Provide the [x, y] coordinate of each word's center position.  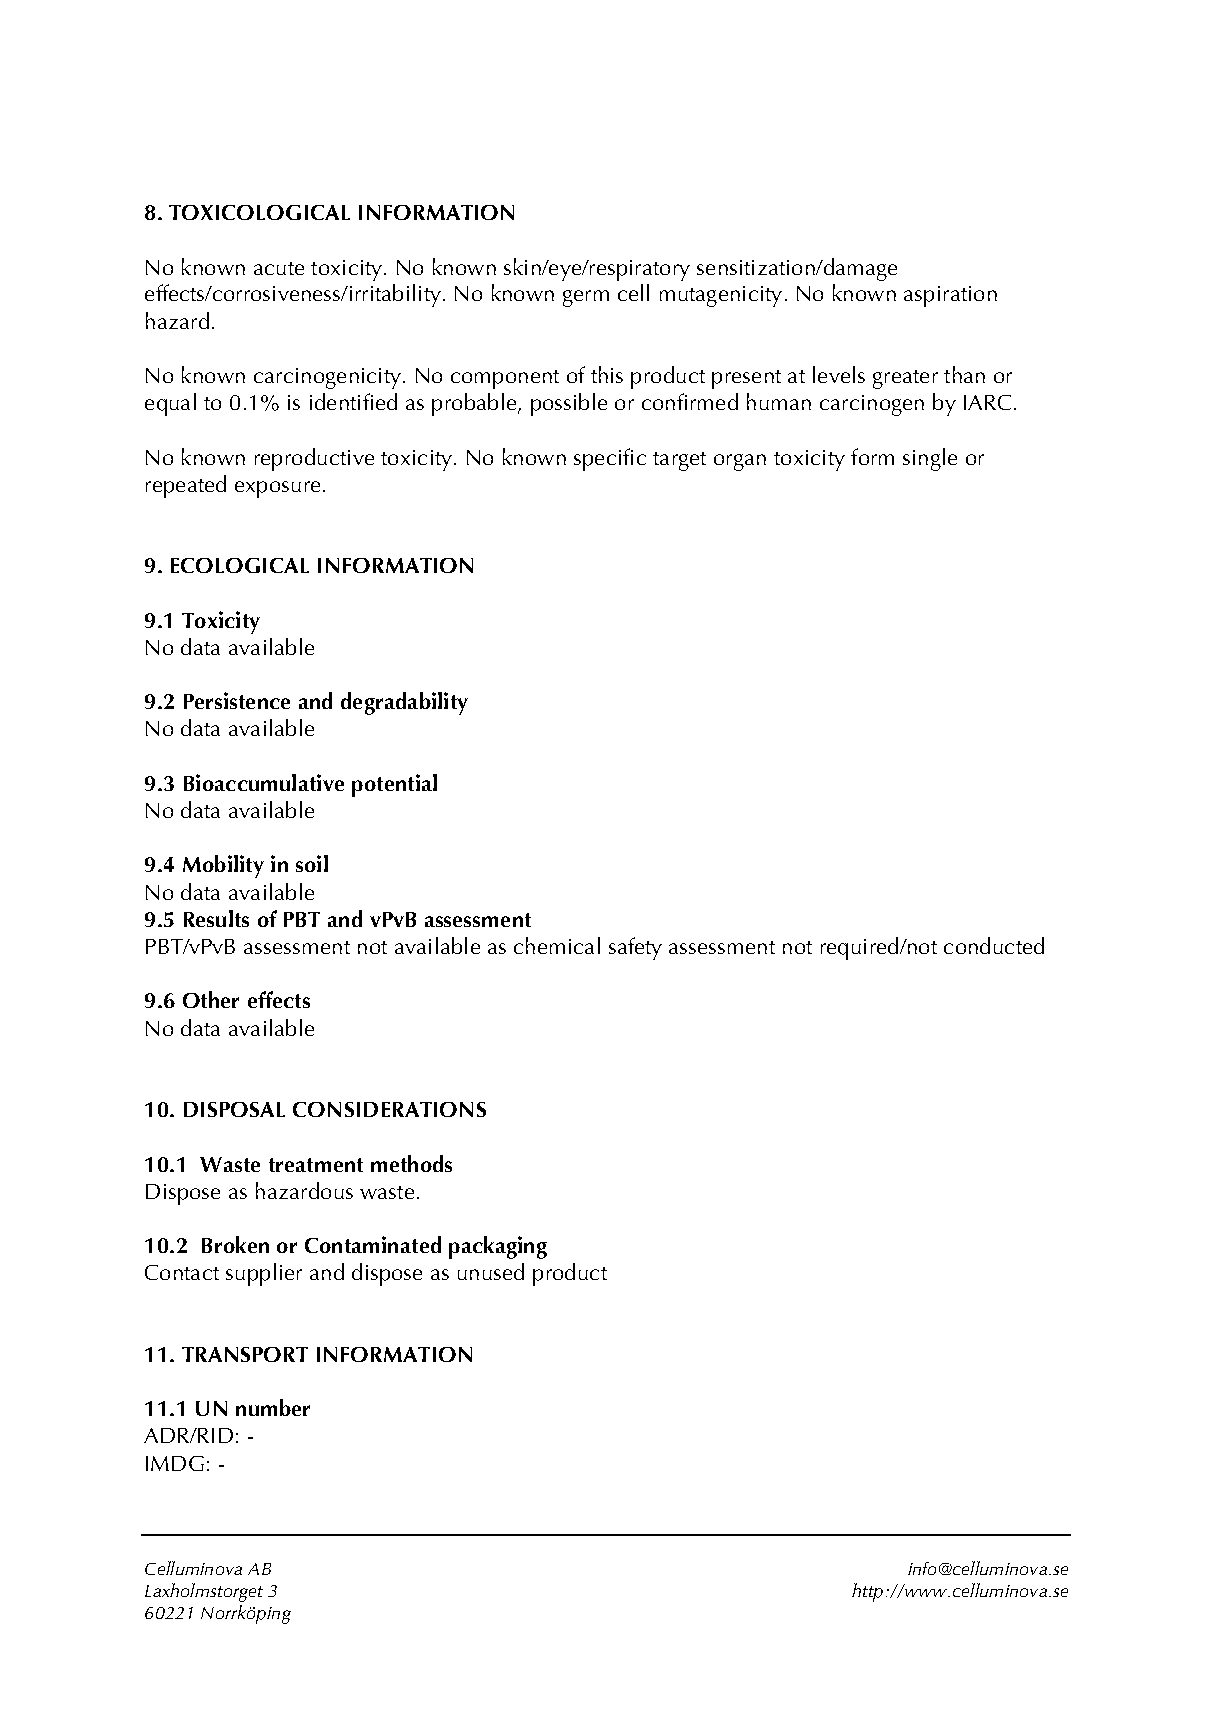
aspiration [950, 296]
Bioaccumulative [264, 782]
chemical [557, 945]
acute [279, 268]
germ [586, 298]
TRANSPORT [245, 1354]
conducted [994, 945]
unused [491, 1271]
